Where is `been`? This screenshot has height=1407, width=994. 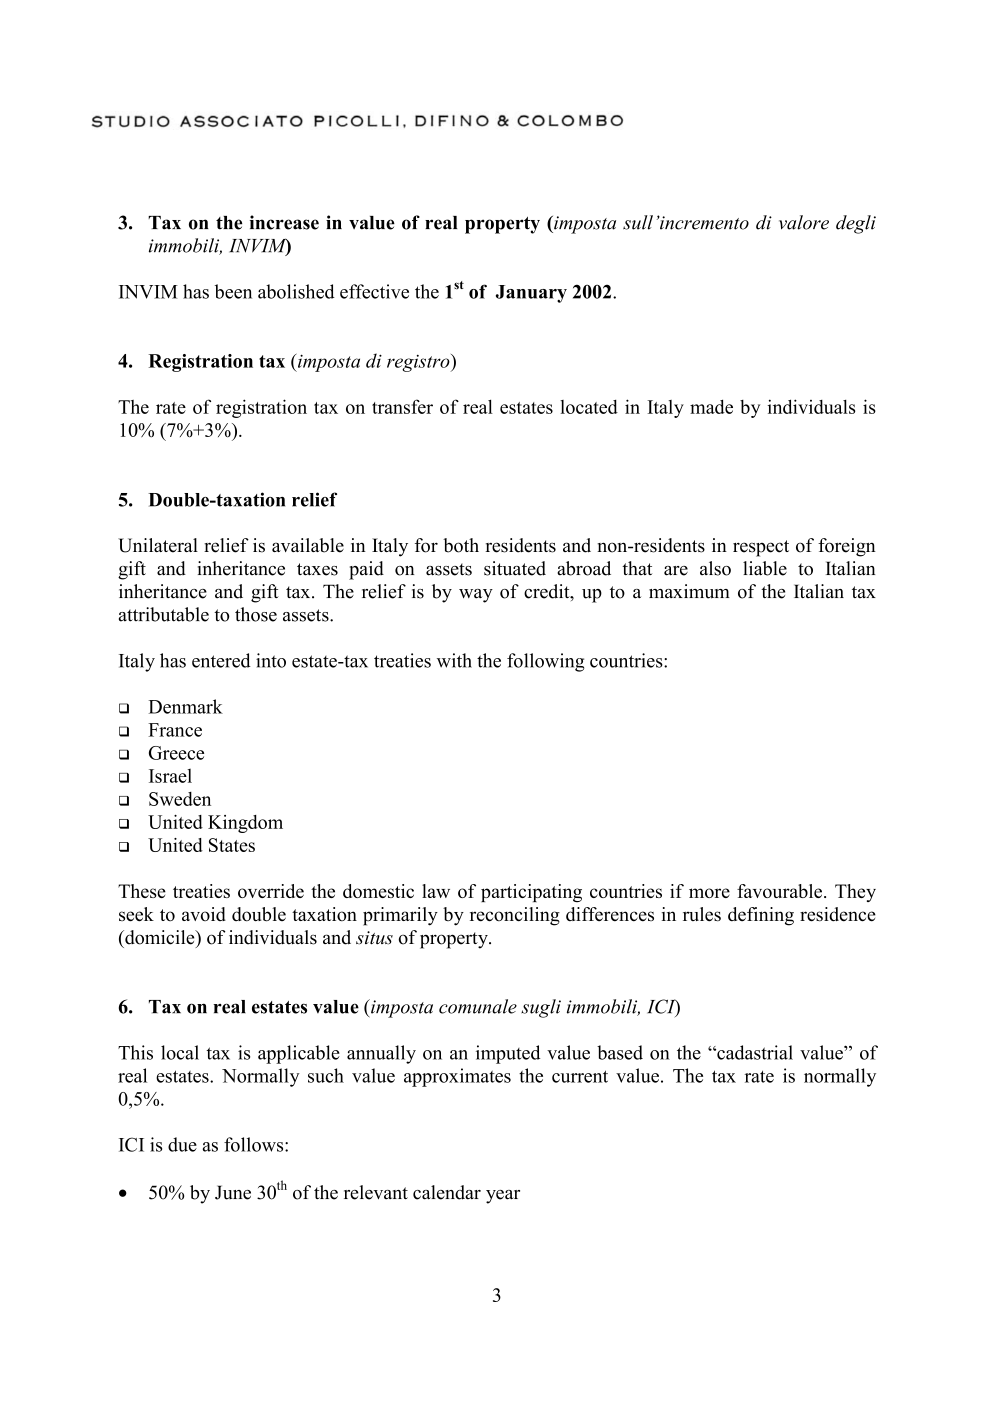
been is located at coordinates (233, 291).
